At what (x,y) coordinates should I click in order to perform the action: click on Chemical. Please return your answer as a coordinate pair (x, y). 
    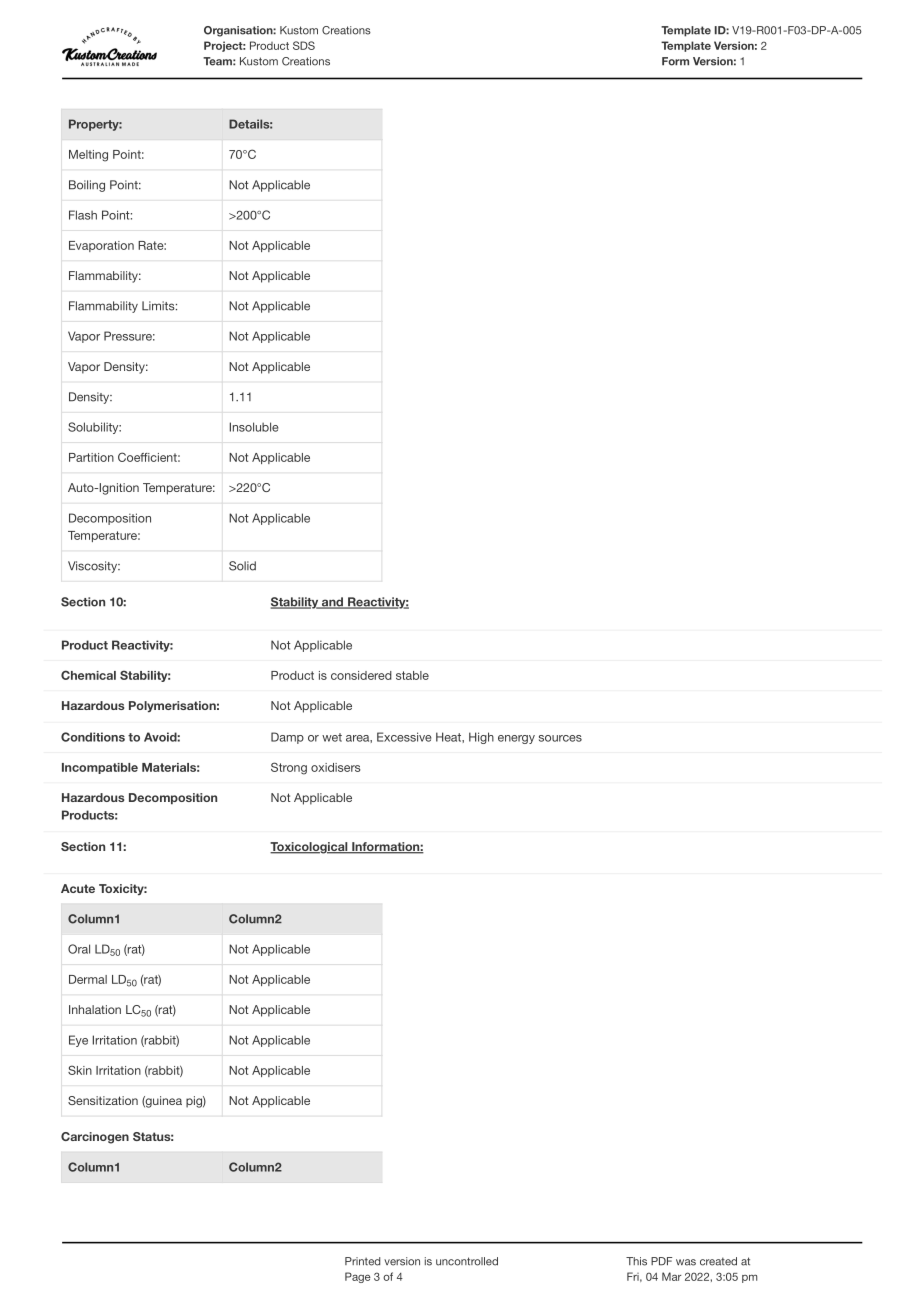
    Looking at the image, I should click on (88, 675).
